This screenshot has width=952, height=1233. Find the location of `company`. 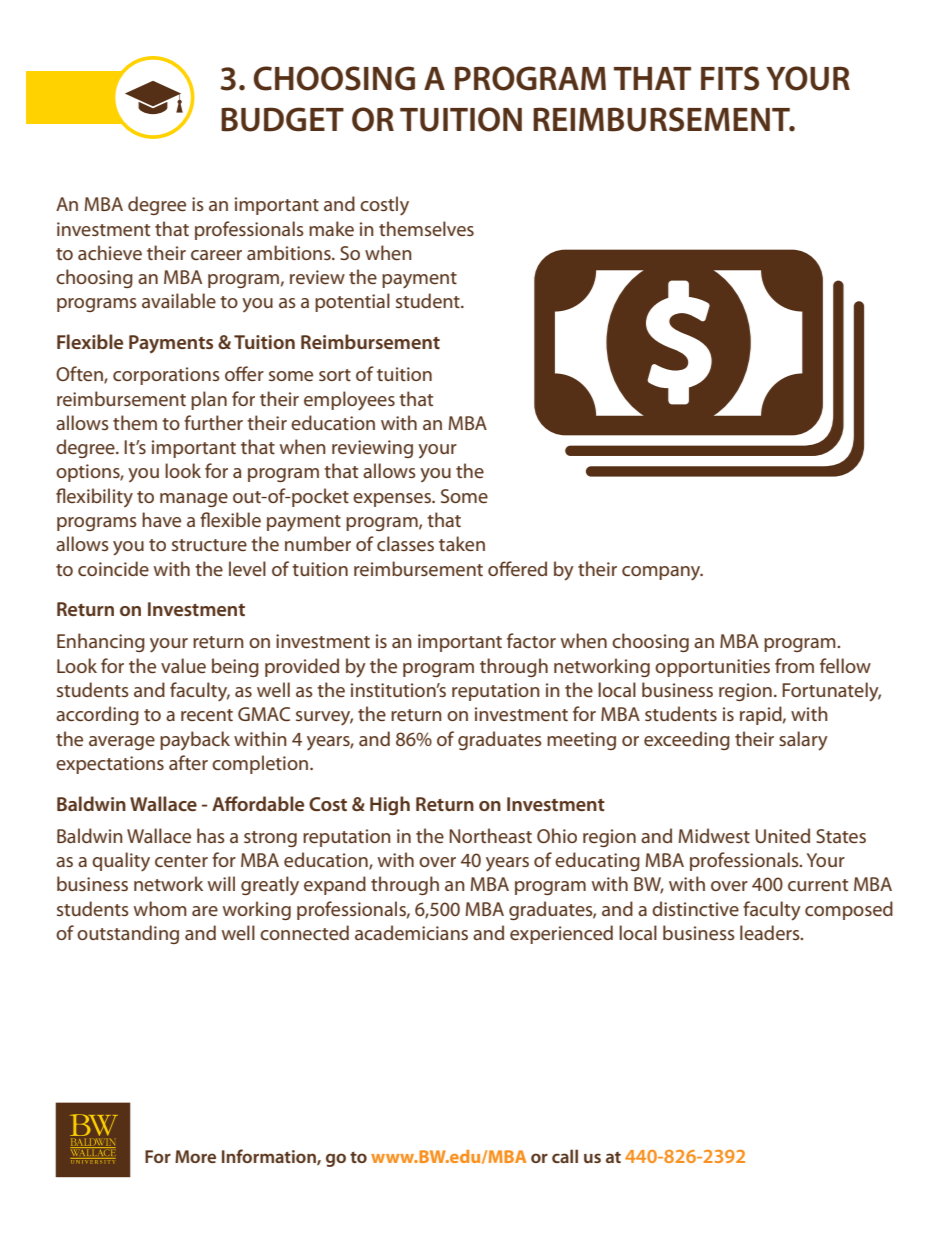

company is located at coordinates (662, 573).
